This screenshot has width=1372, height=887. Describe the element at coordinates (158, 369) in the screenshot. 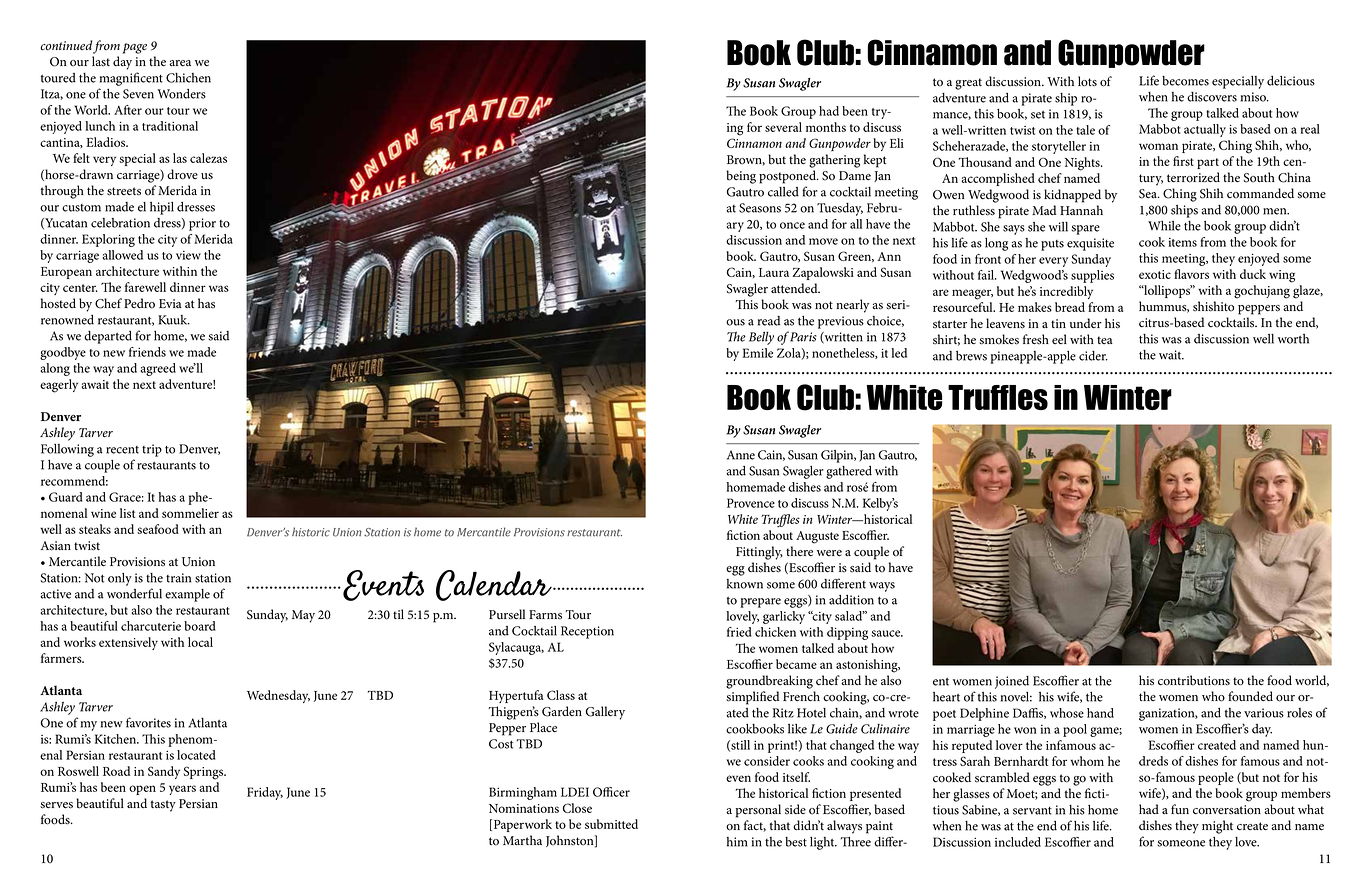

I see `agreed` at that location.
